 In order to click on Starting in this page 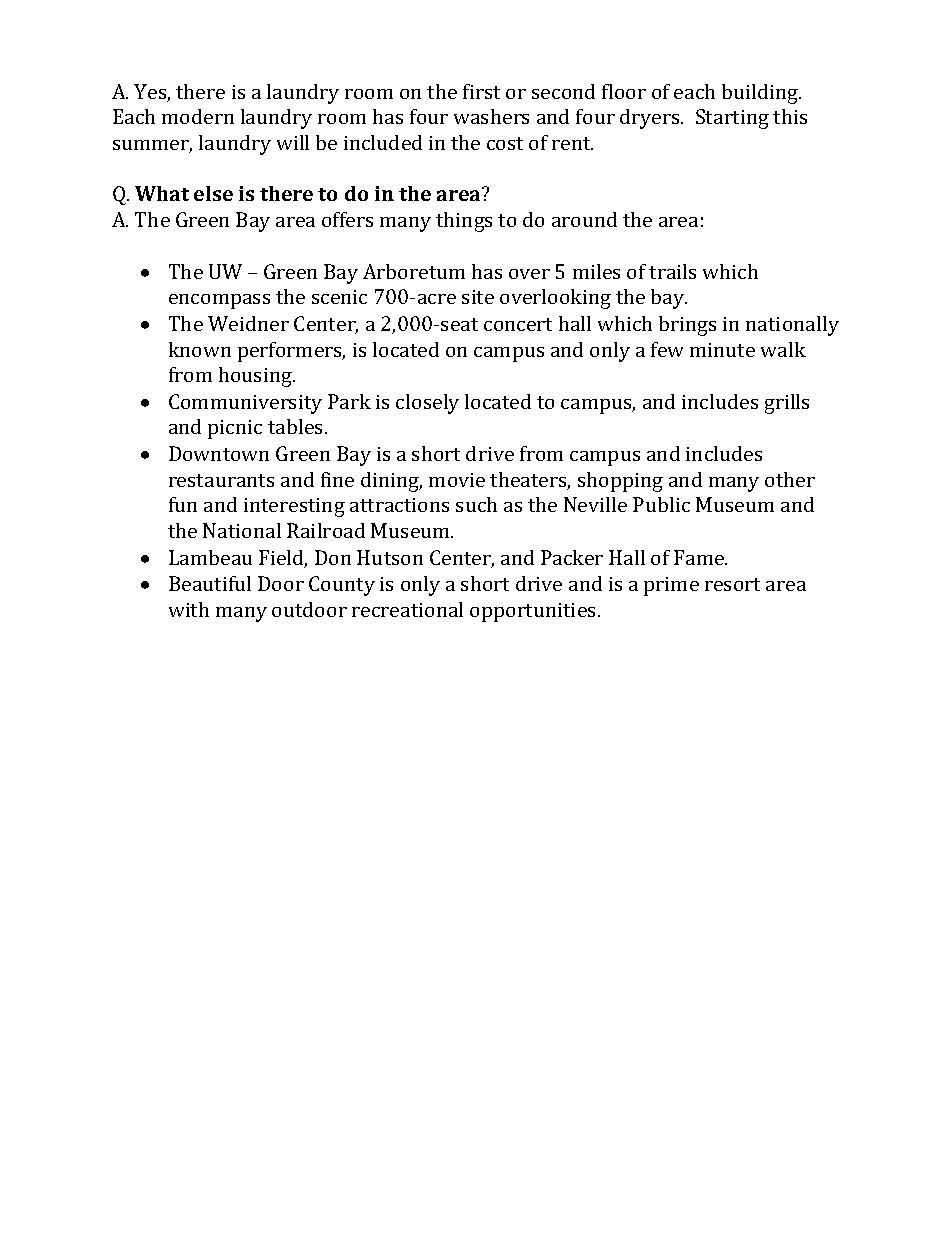, I will do `click(732, 119)`.
